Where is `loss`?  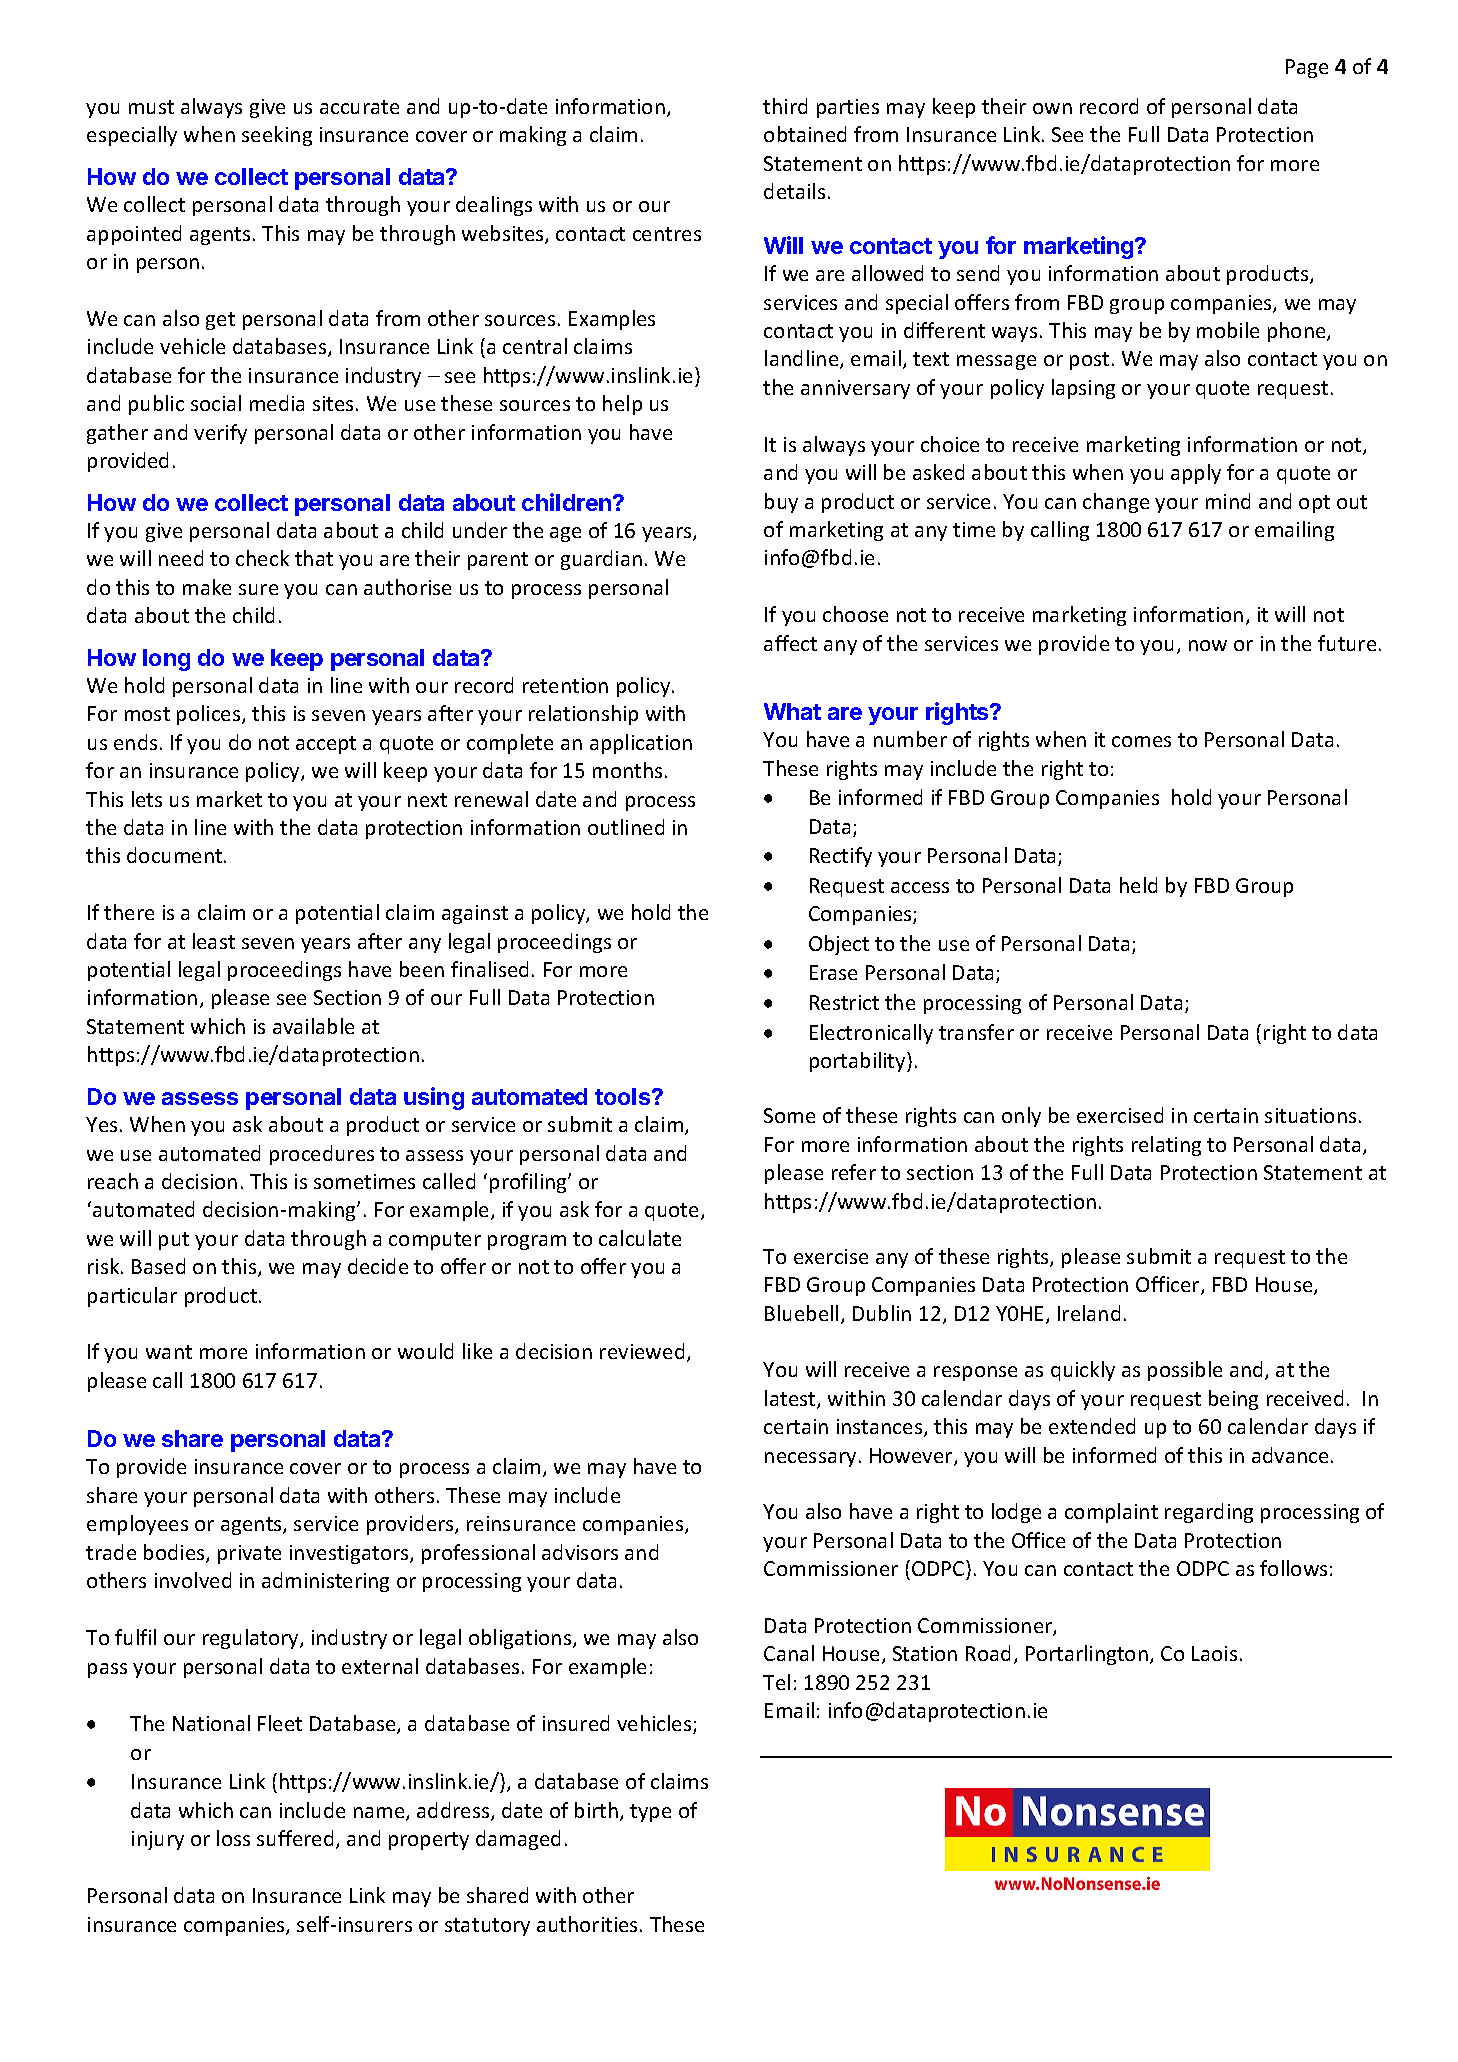
loss is located at coordinates (233, 1838).
